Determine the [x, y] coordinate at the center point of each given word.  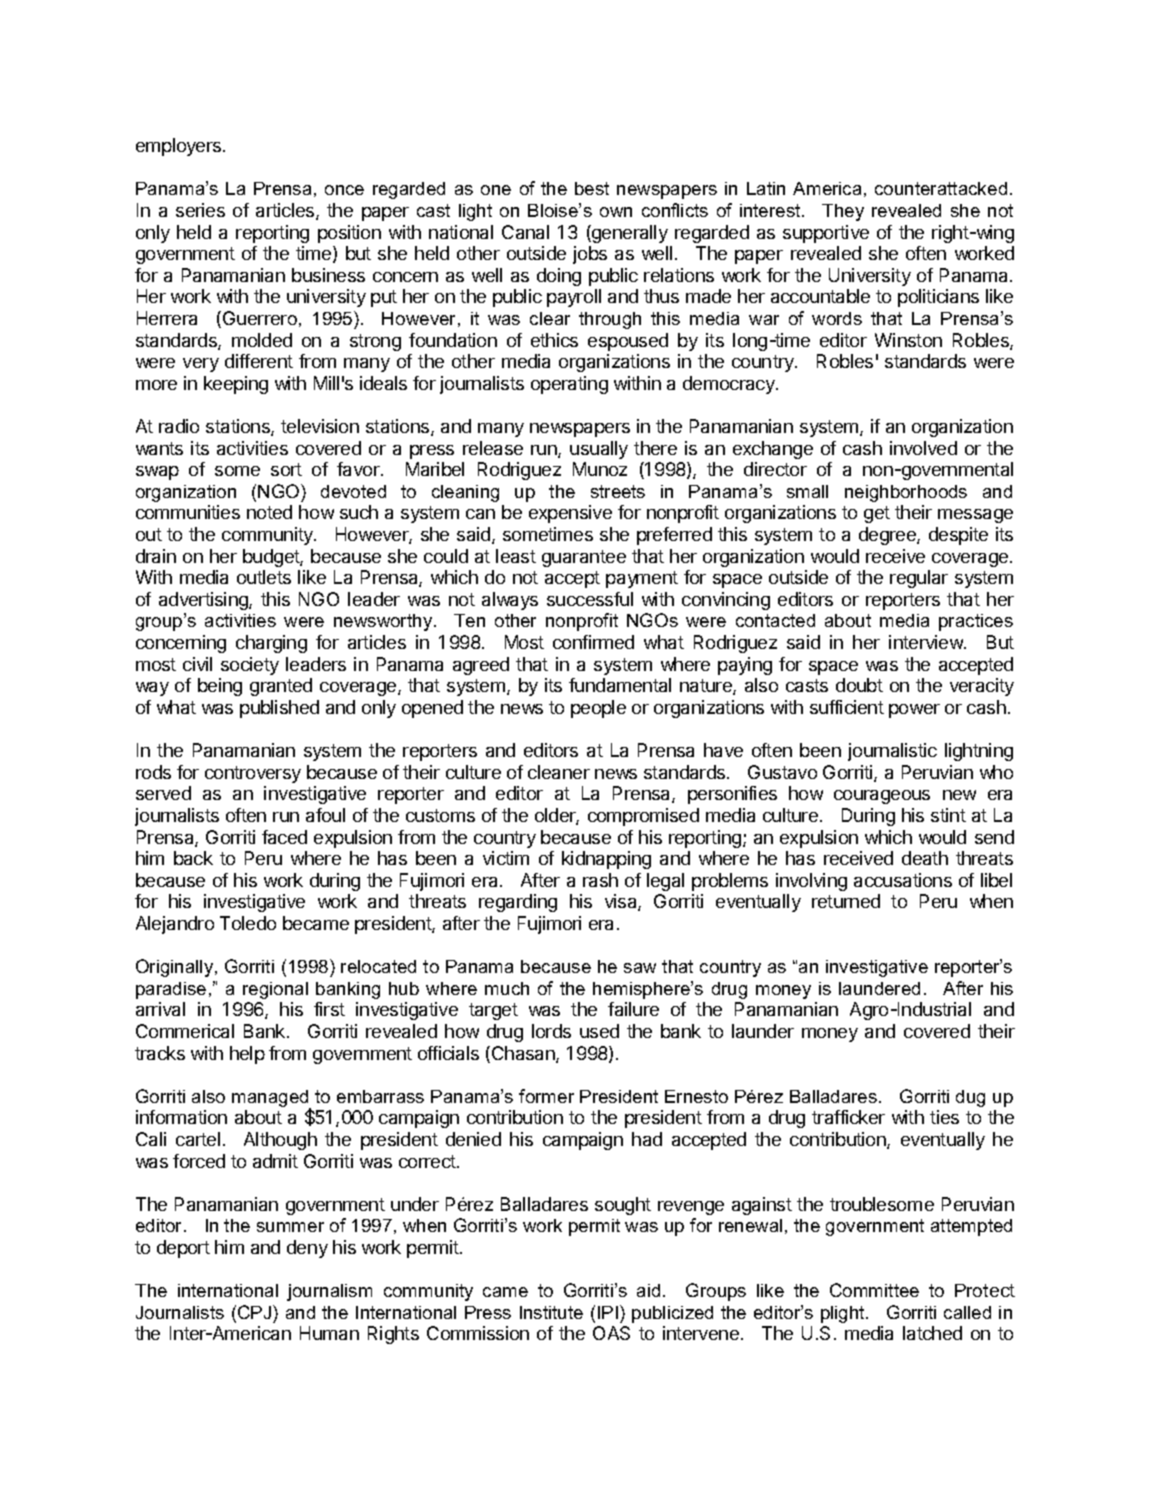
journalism [329, 1292]
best [592, 188]
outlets [264, 577]
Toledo [248, 923]
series [200, 210]
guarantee [584, 558]
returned [846, 901]
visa [622, 902]
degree [888, 536]
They [843, 212]
